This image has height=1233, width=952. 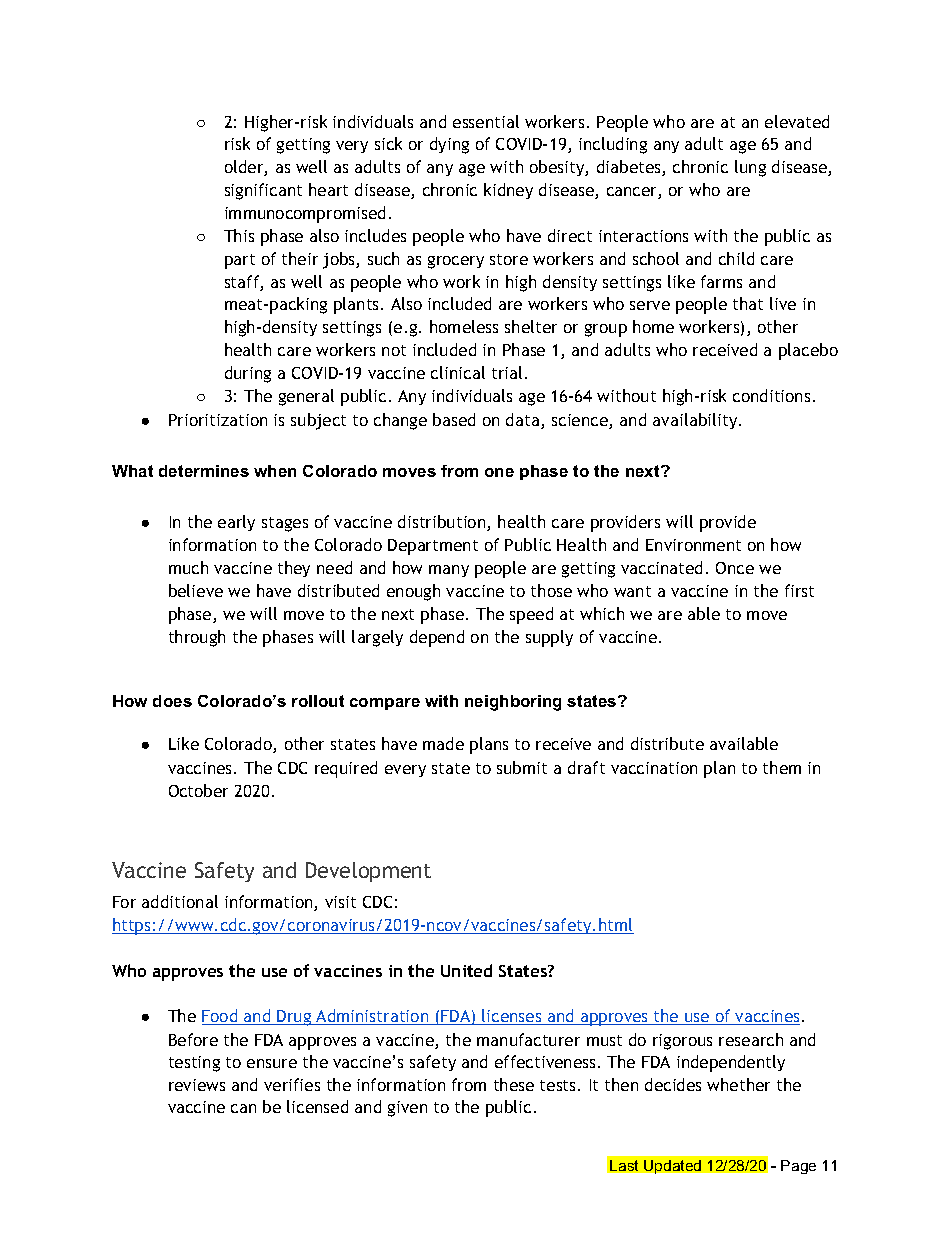 I want to click on lung, so click(x=750, y=168).
